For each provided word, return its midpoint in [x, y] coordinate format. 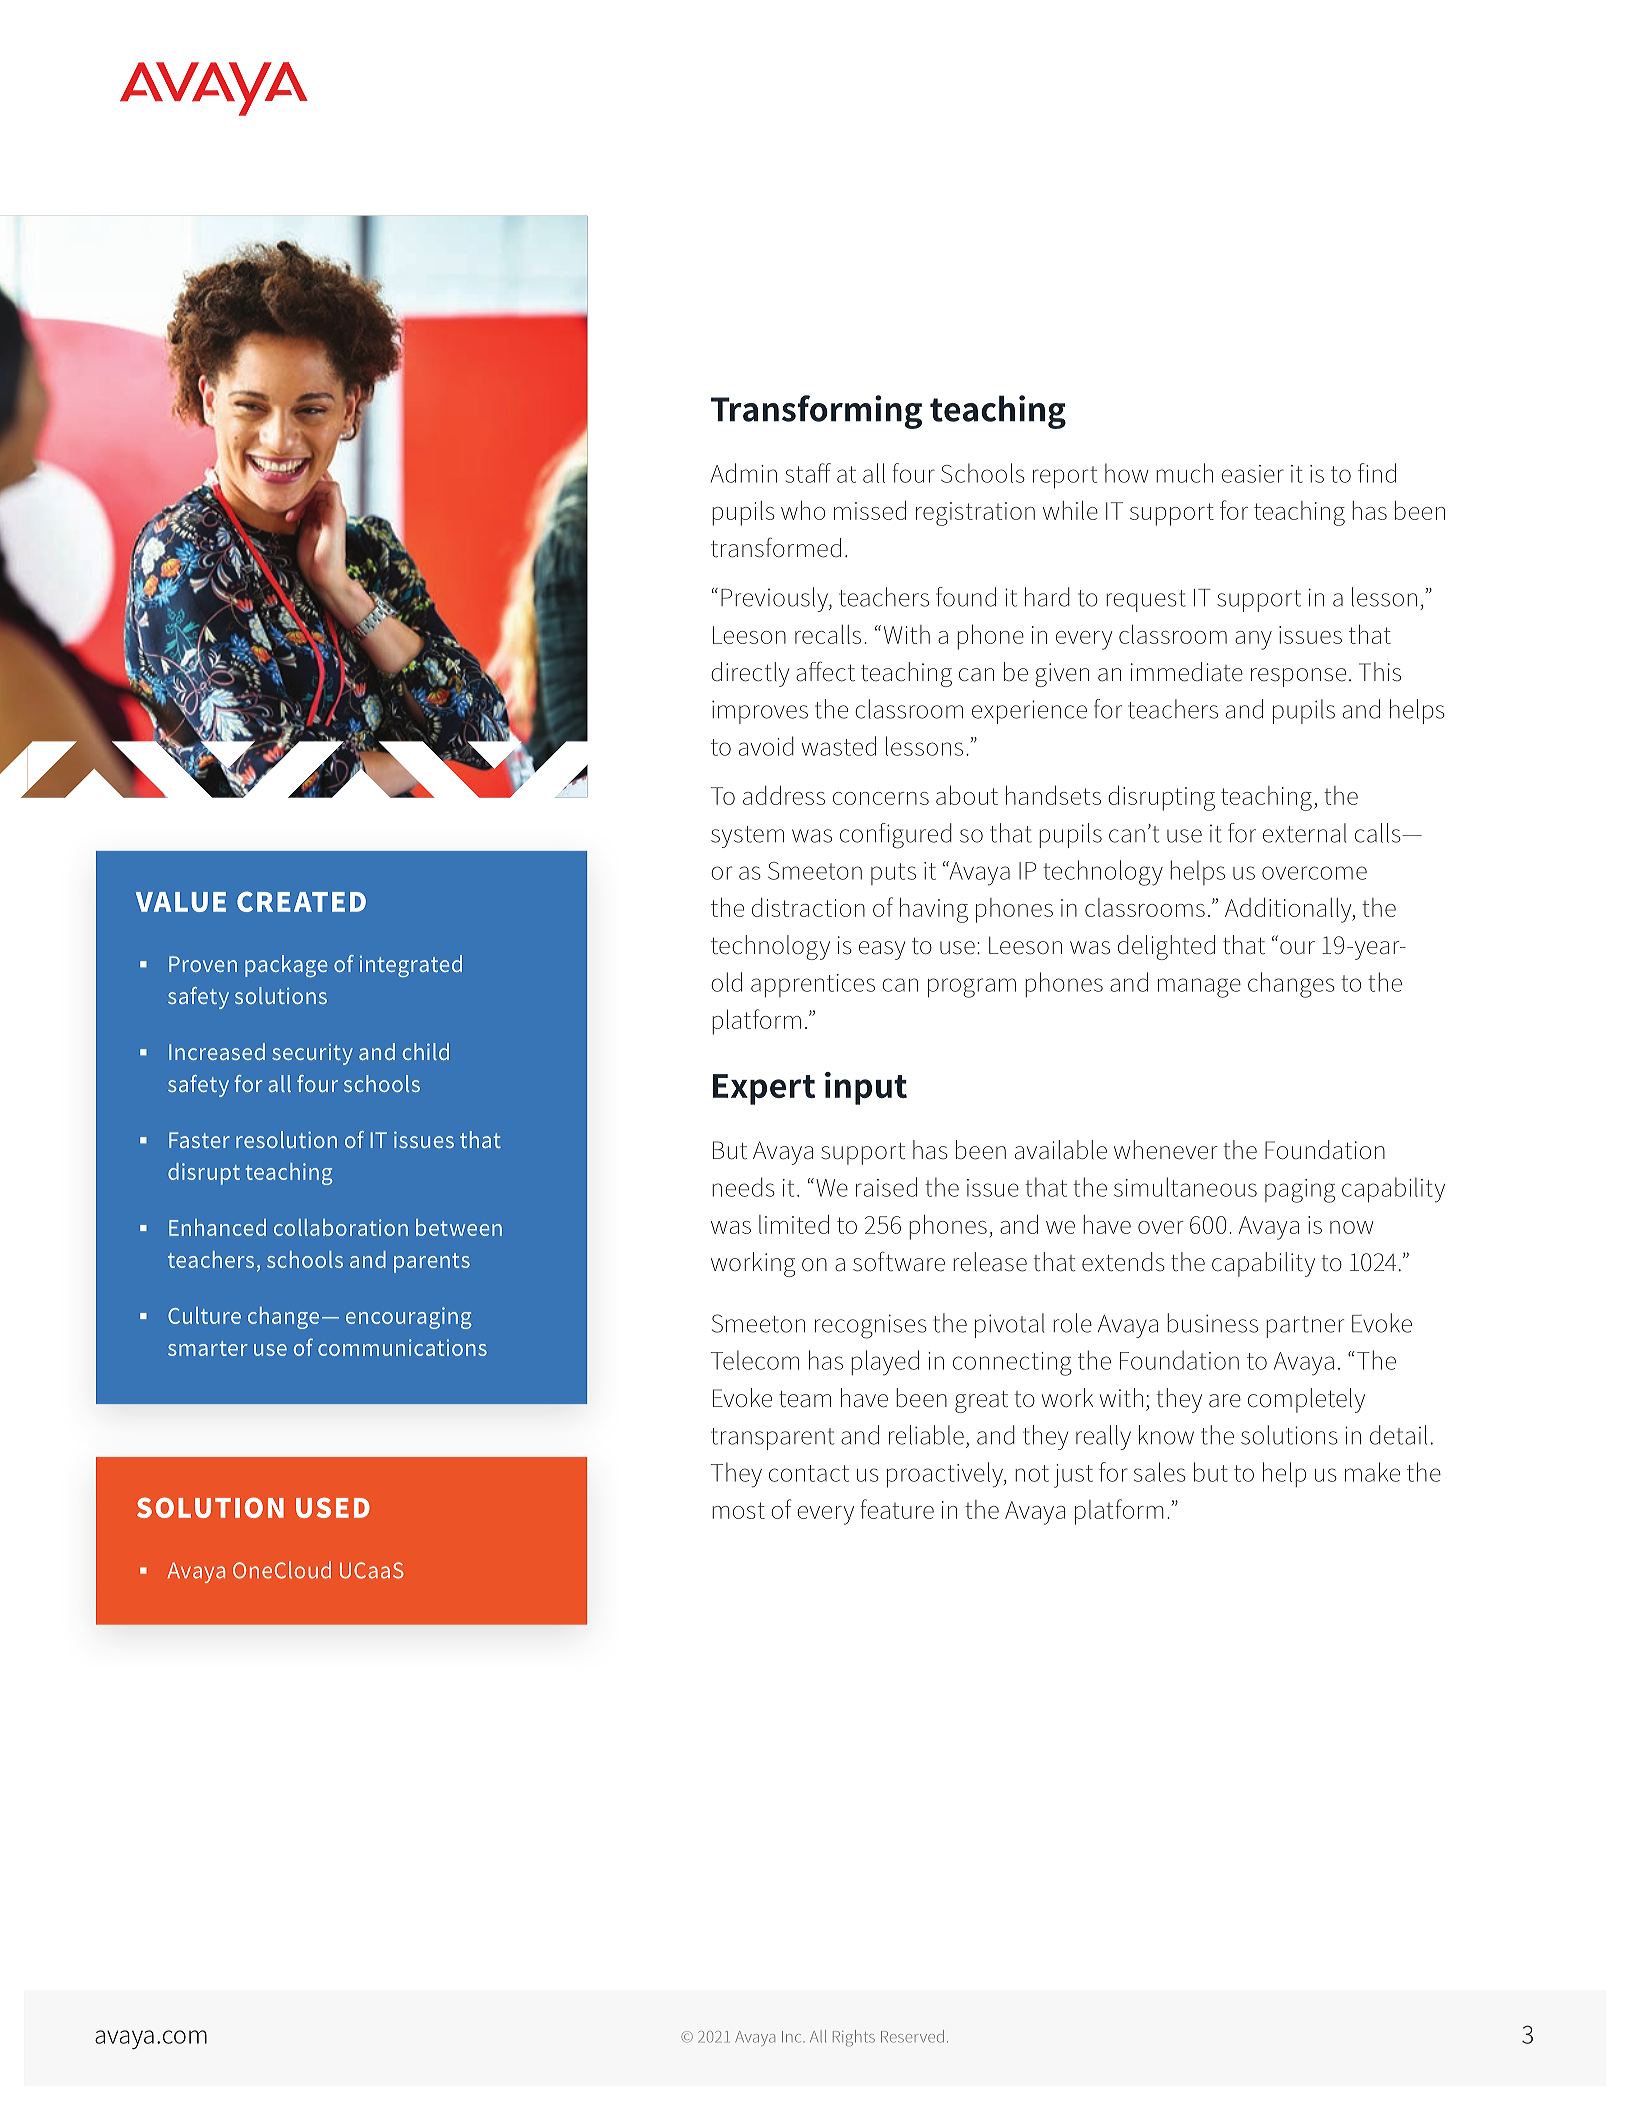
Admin [744, 473]
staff [808, 473]
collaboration [341, 1227]
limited [794, 1224]
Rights [854, 2038]
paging [1300, 1191]
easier [1253, 474]
